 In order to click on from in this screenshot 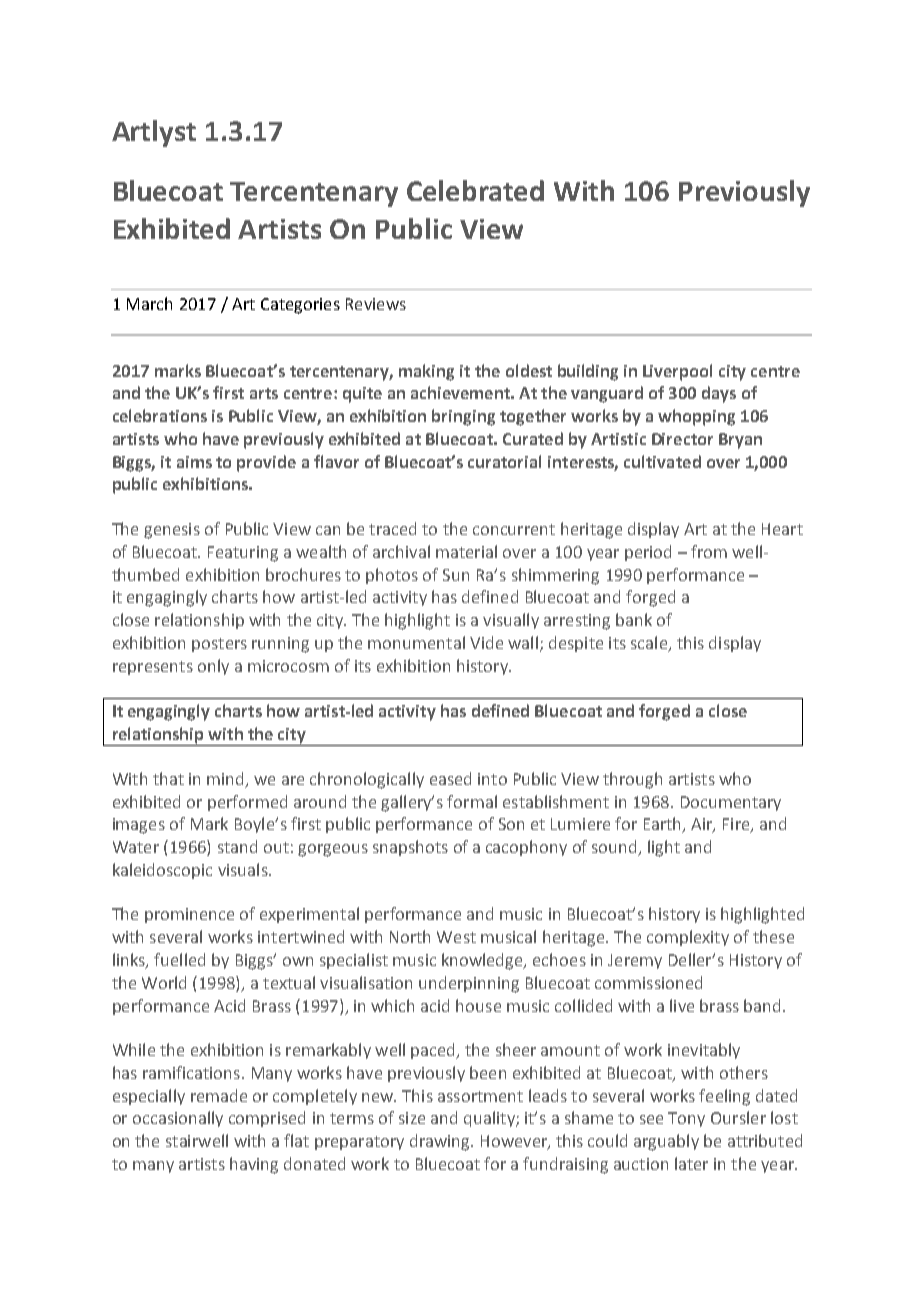, I will do `click(709, 551)`.
